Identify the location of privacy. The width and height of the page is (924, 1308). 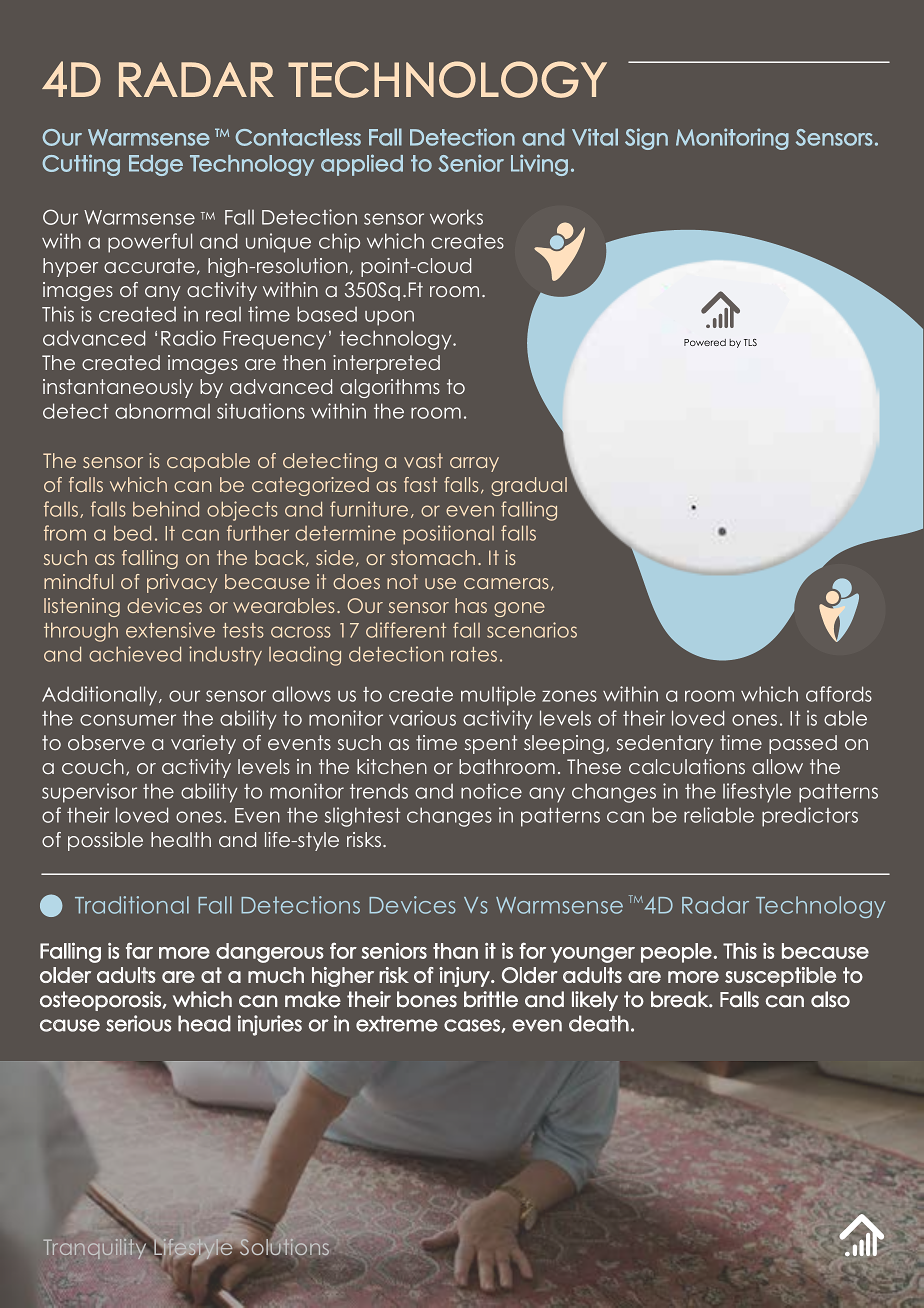
(182, 583).
